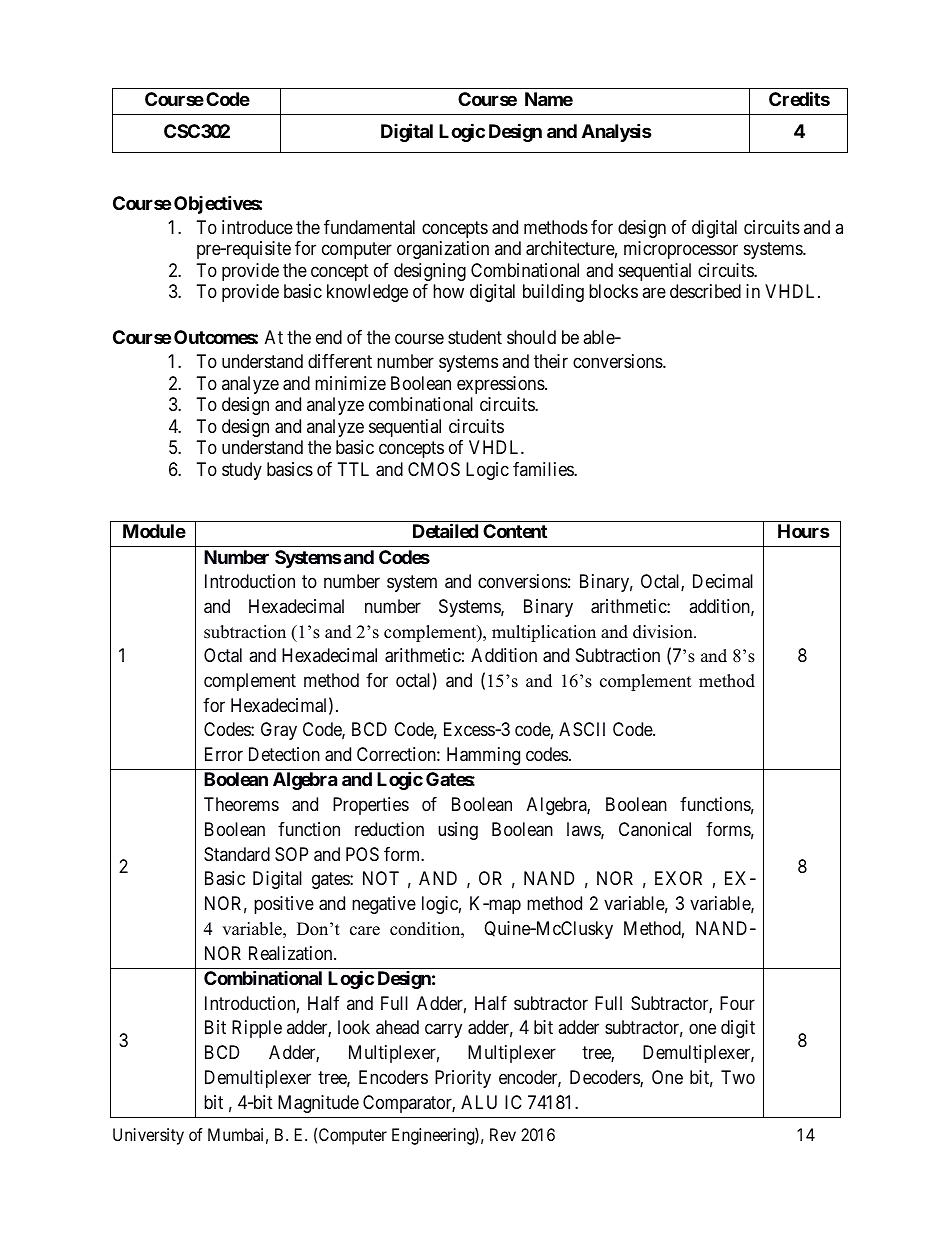 The height and width of the page is (1233, 952). Describe the element at coordinates (257, 227) in the page. I see `introduce` at that location.
